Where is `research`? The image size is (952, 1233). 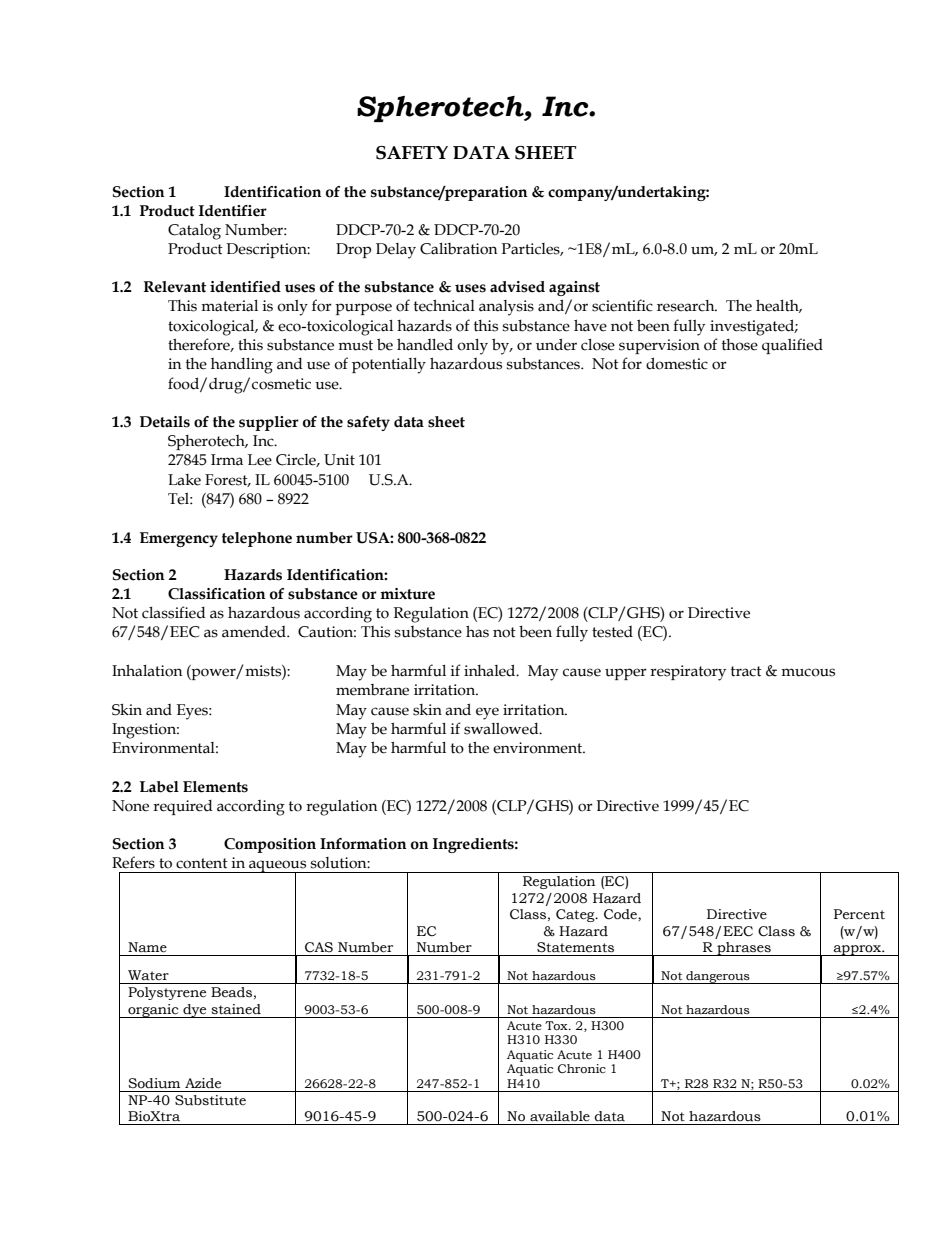
research is located at coordinates (687, 306).
